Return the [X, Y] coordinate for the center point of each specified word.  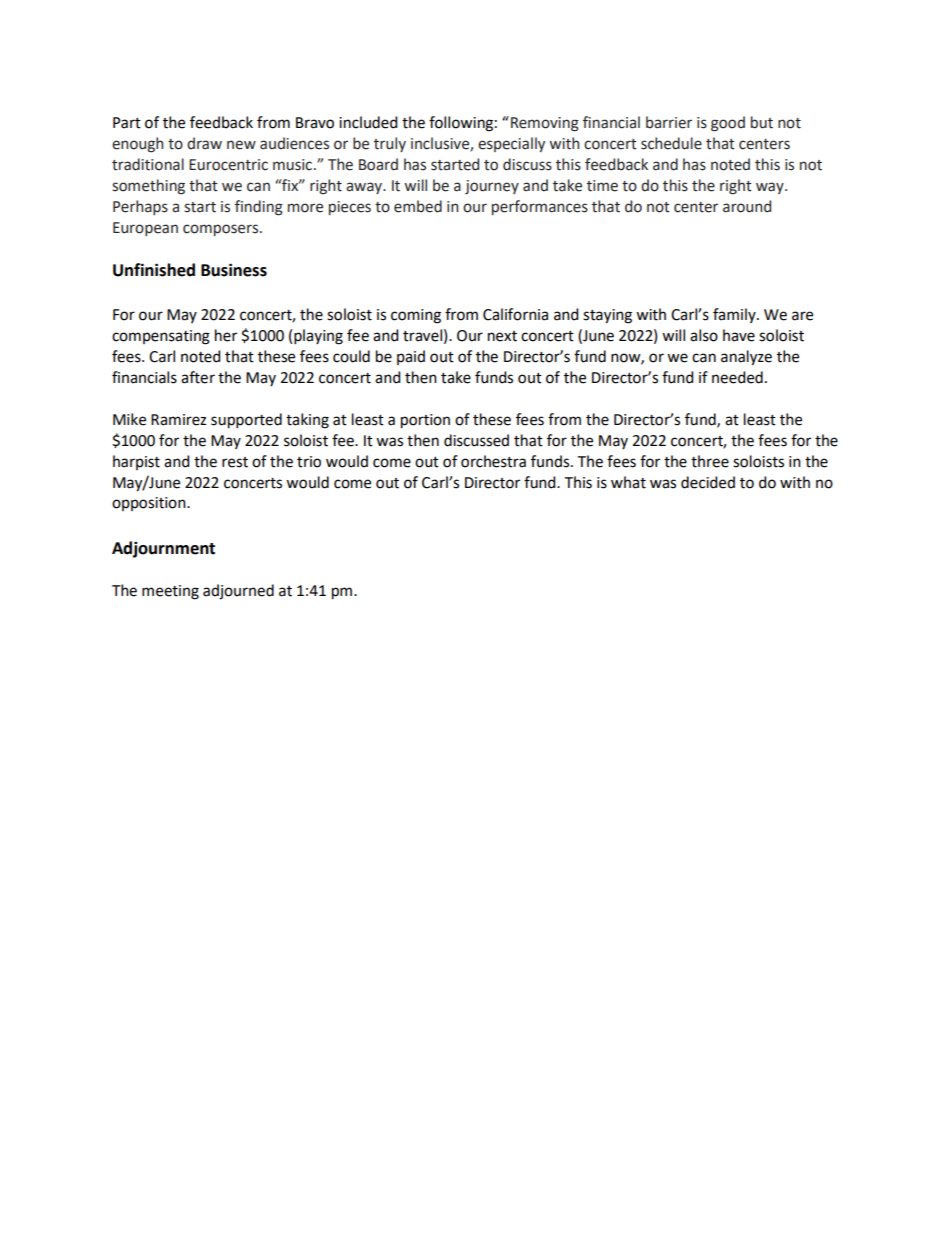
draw [204, 143]
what [628, 482]
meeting [170, 592]
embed [418, 206]
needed [737, 377]
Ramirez [178, 420]
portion [425, 421]
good [728, 124]
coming [416, 316]
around [747, 206]
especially [511, 144]
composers [222, 230]
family [735, 315]
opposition [150, 504]
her [226, 335]
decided [708, 482]
